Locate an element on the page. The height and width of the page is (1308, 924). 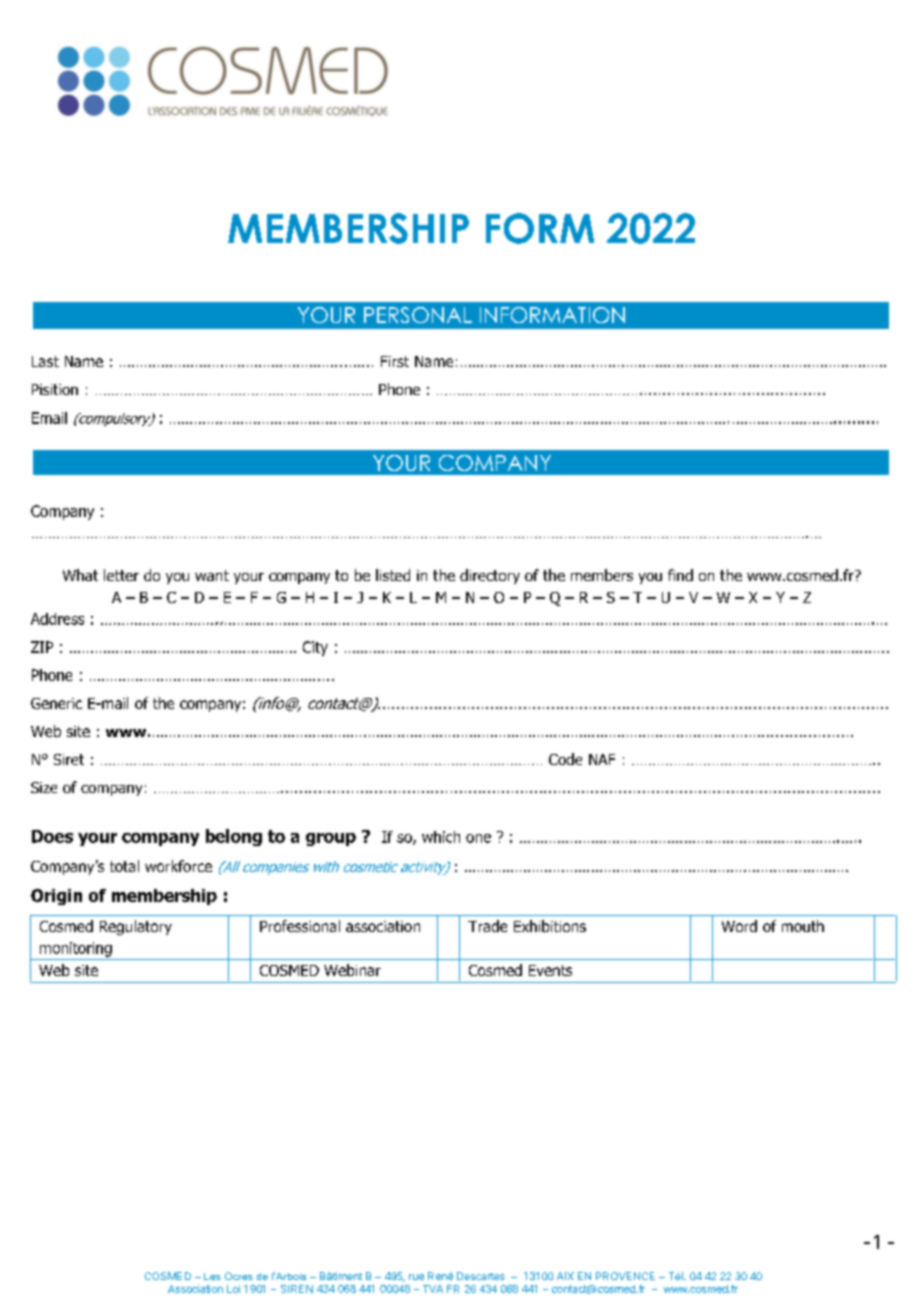
rue is located at coordinates (416, 1277).
